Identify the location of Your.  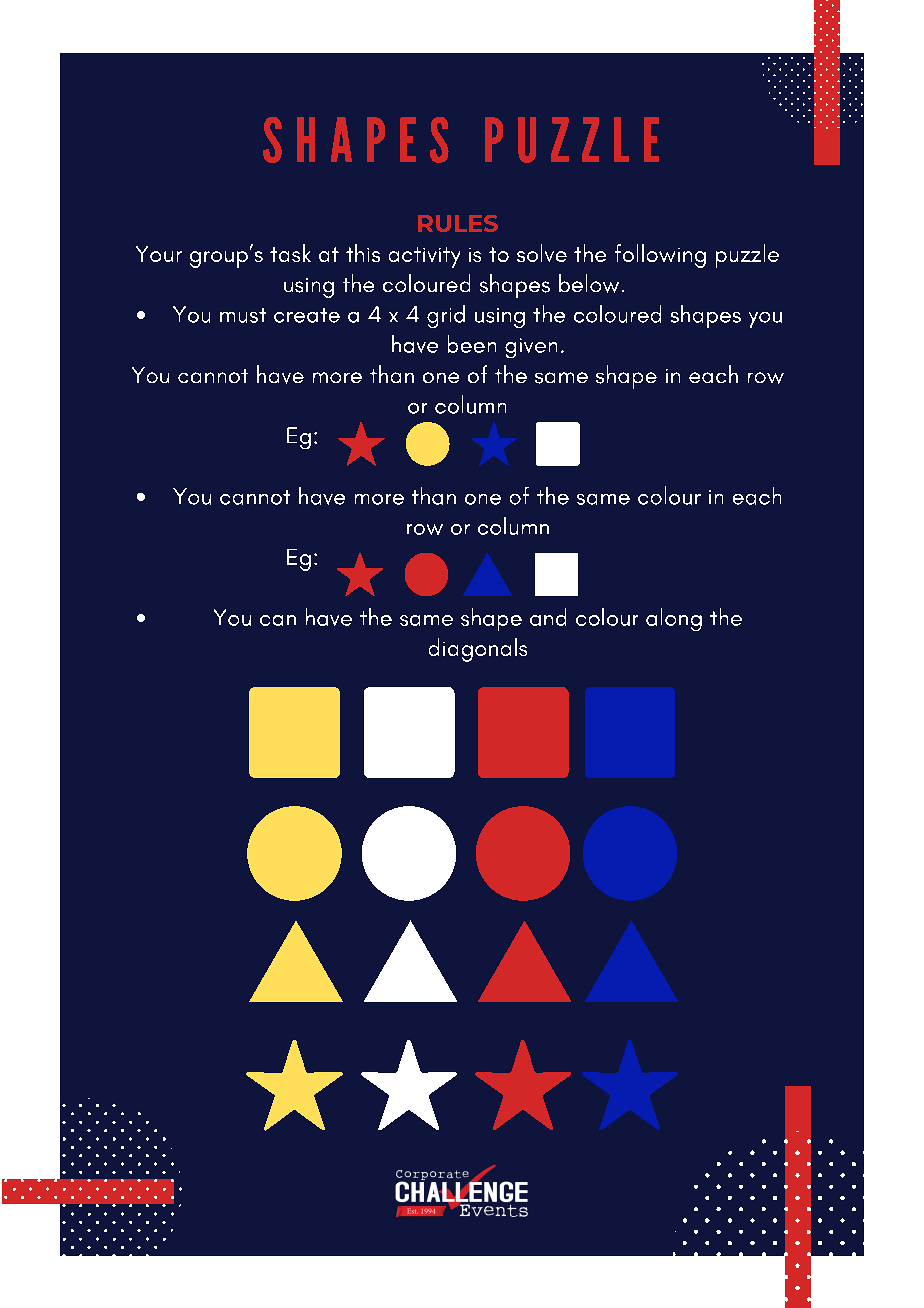
(159, 254).
